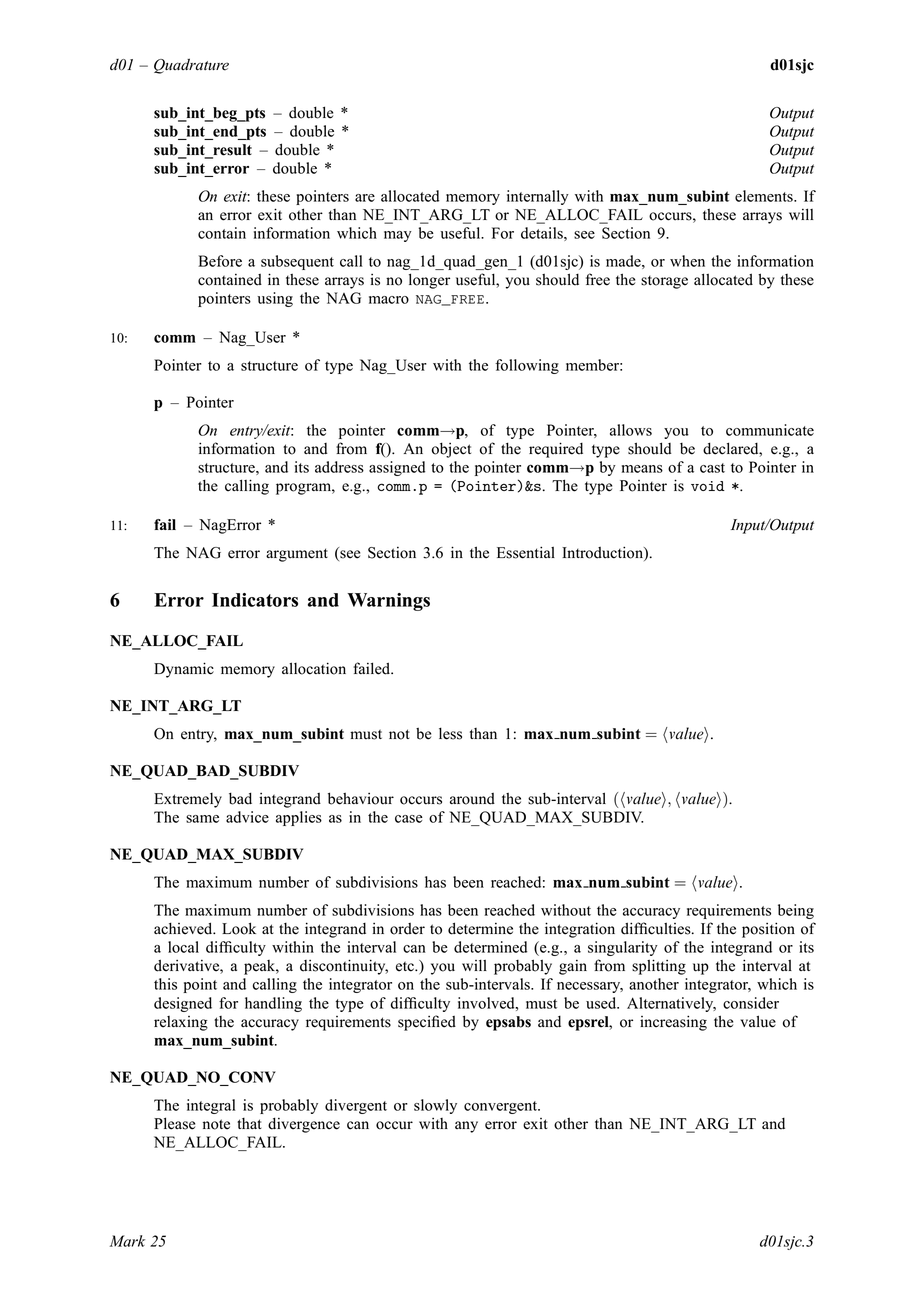 The width and height of the screenshot is (924, 1308). What do you see at coordinates (451, 450) in the screenshot?
I see `object` at bounding box center [451, 450].
